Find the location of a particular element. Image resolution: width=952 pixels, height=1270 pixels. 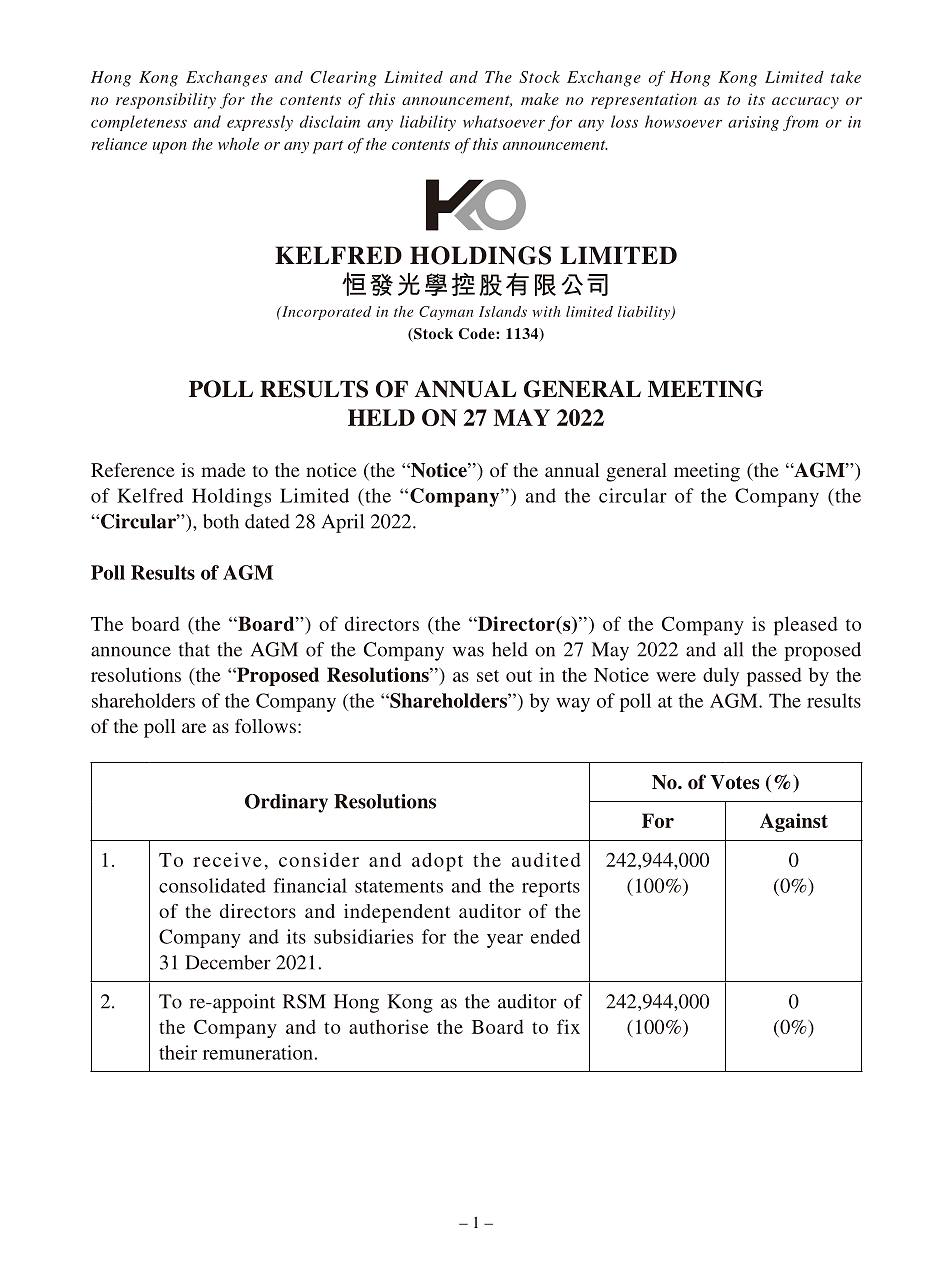

arising is located at coordinates (753, 123).
